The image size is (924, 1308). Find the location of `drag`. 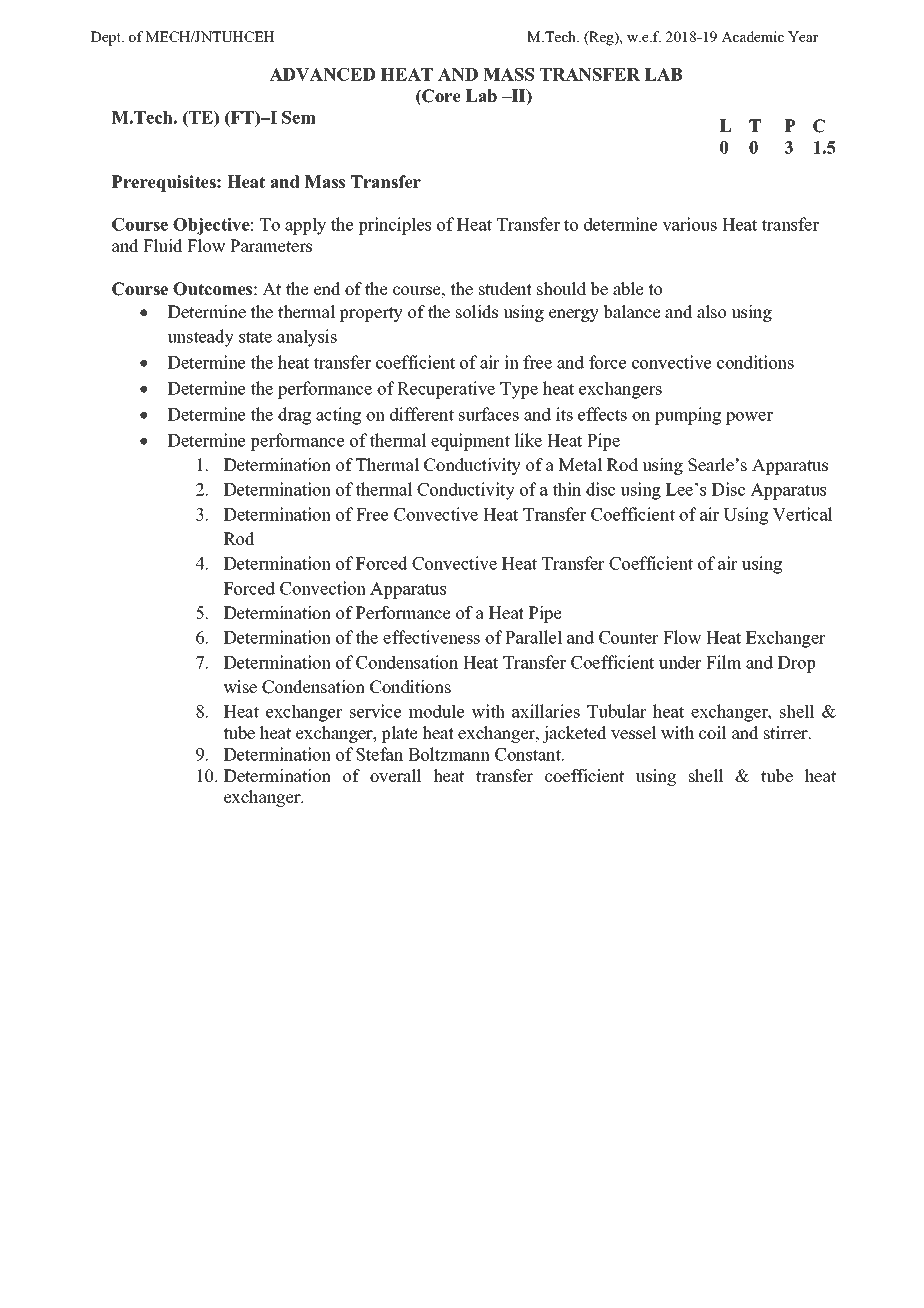

drag is located at coordinates (294, 416).
